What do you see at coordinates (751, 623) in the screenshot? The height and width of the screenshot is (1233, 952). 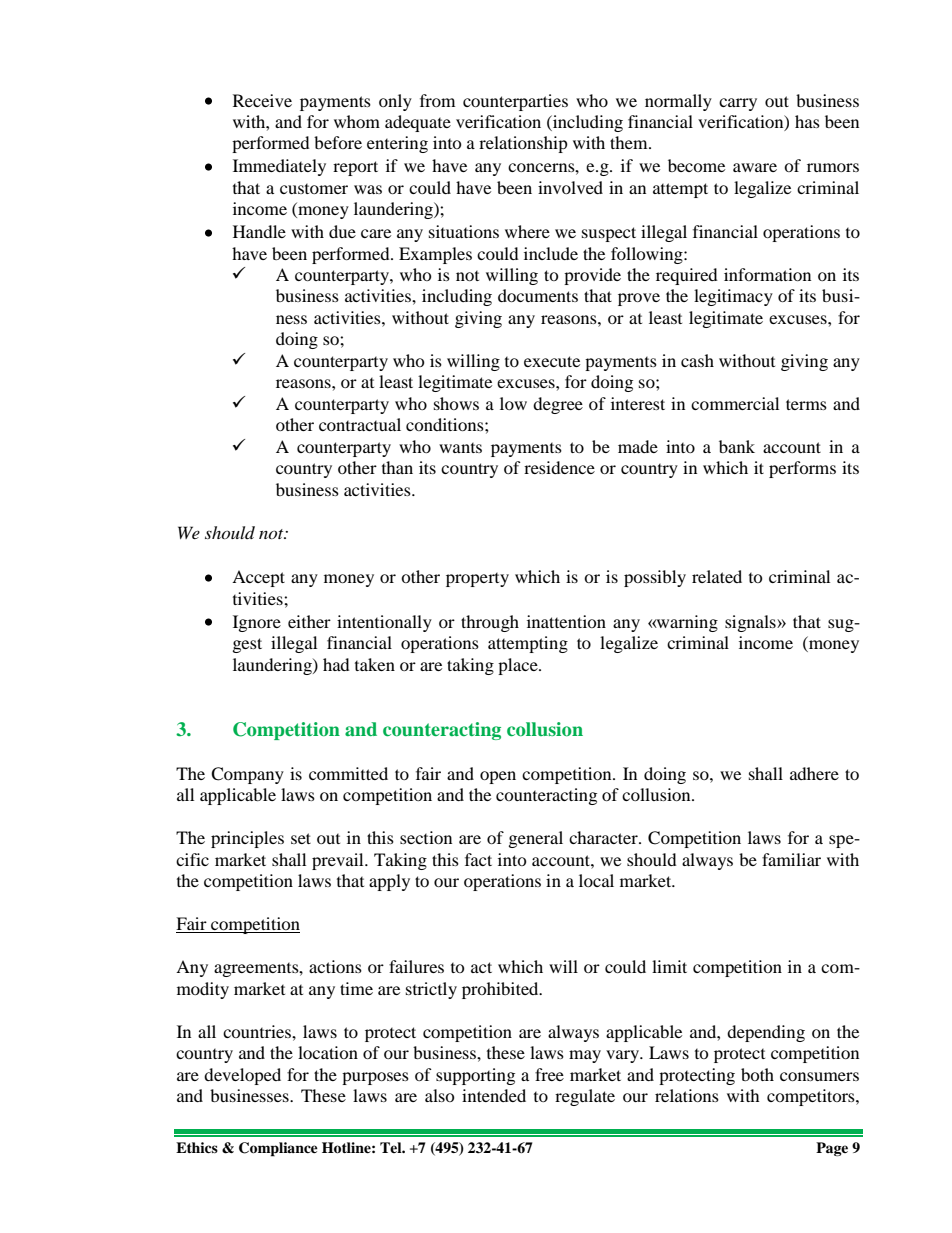 I see `signals` at bounding box center [751, 623].
